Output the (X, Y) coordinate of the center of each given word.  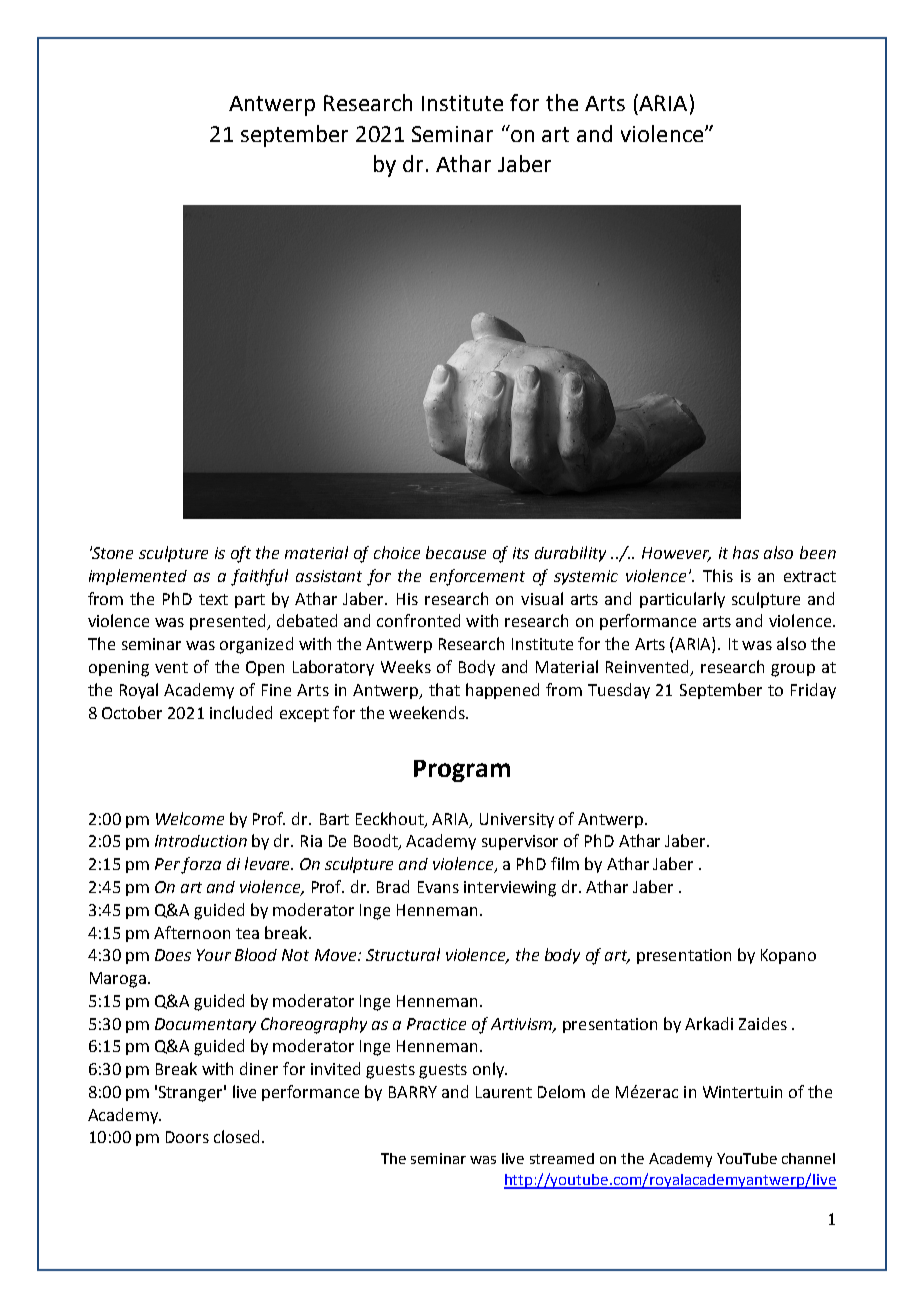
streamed (562, 1158)
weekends (428, 712)
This (718, 575)
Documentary (205, 1025)
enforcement (477, 577)
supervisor (520, 842)
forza (201, 865)
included (241, 712)
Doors (187, 1137)
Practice (436, 1024)
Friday (813, 691)
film (565, 863)
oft (241, 554)
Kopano (788, 956)
